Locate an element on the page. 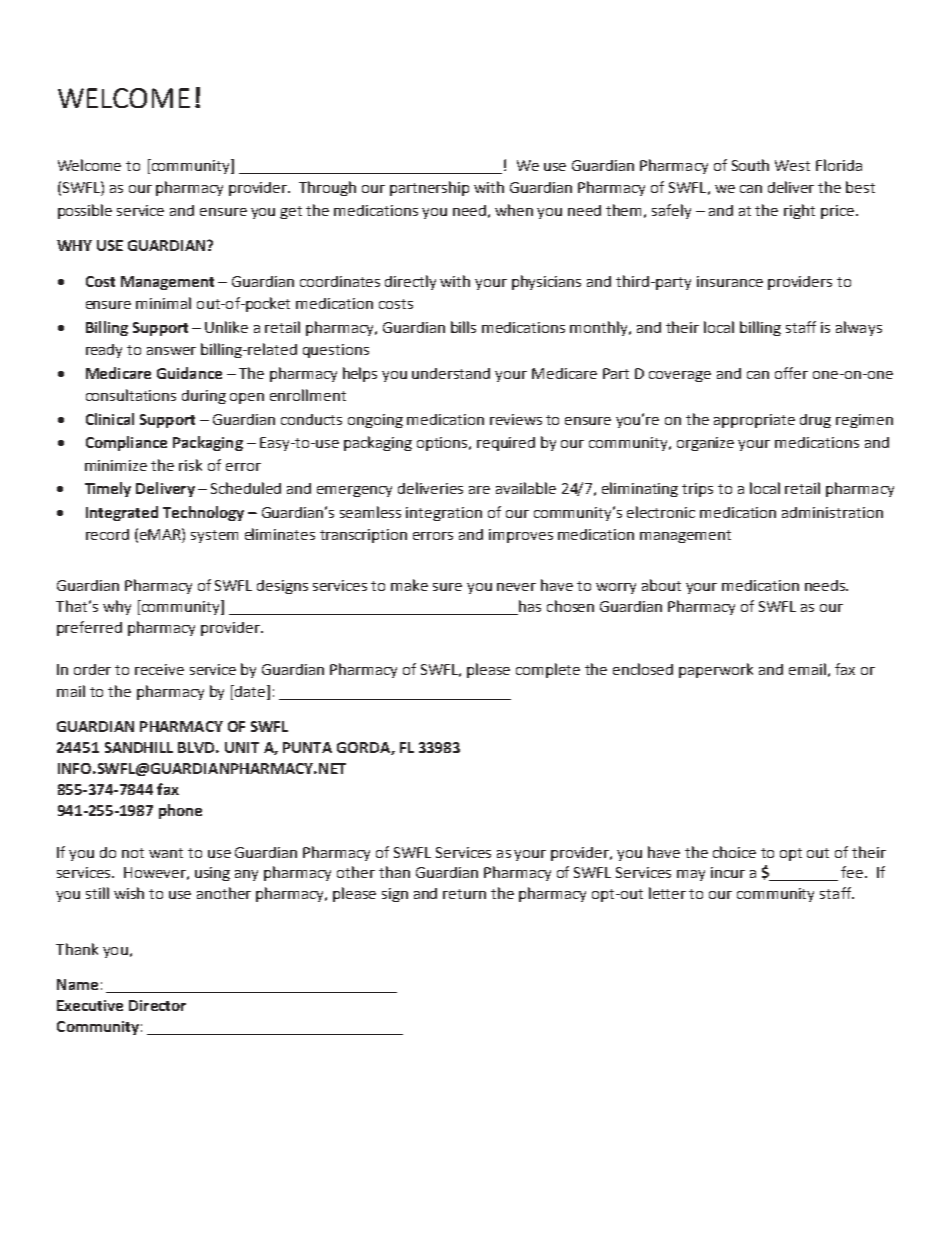 The width and height of the image is (952, 1233). SANDHILL is located at coordinates (139, 747).
